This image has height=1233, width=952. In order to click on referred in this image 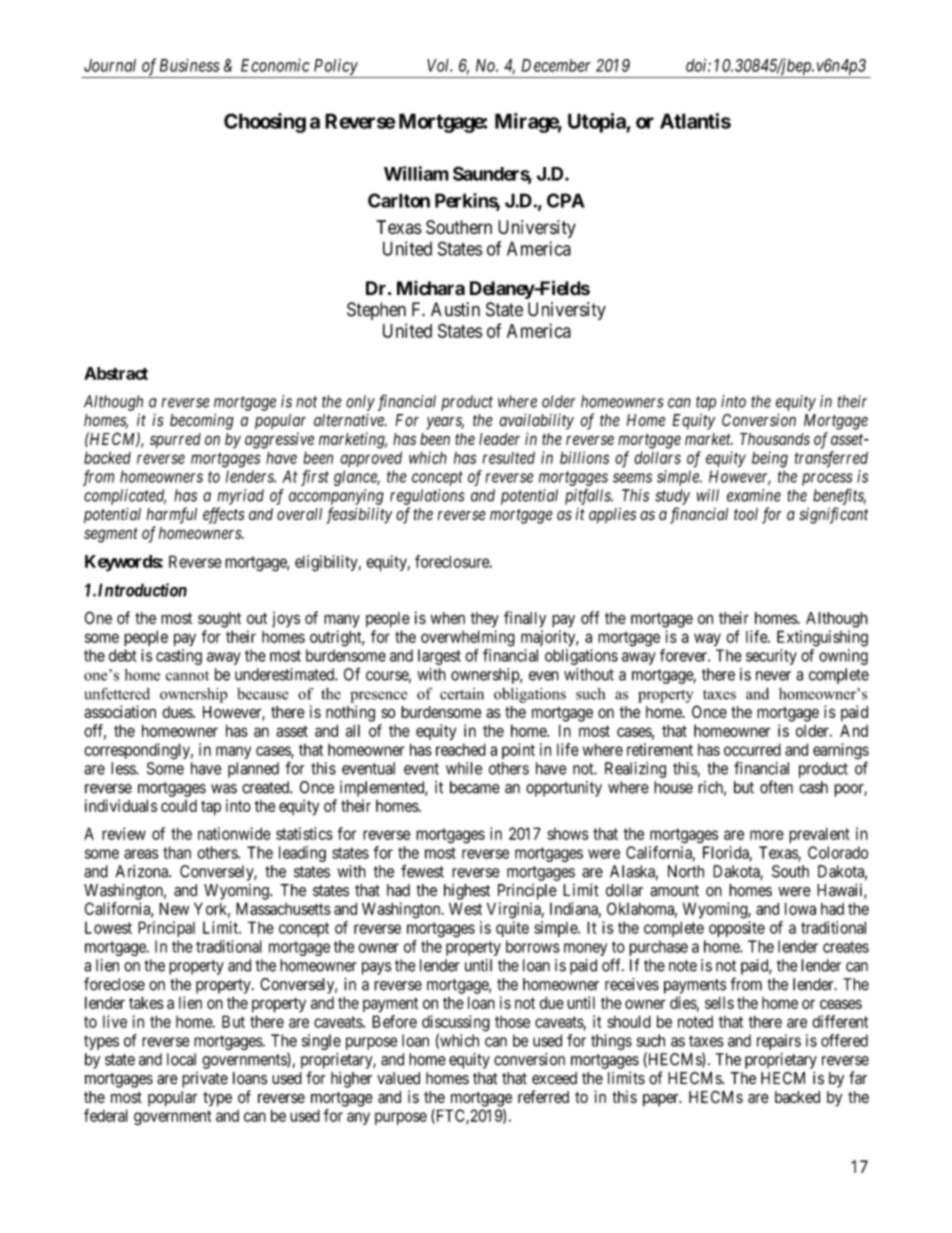, I will do `click(543, 1096)`.
